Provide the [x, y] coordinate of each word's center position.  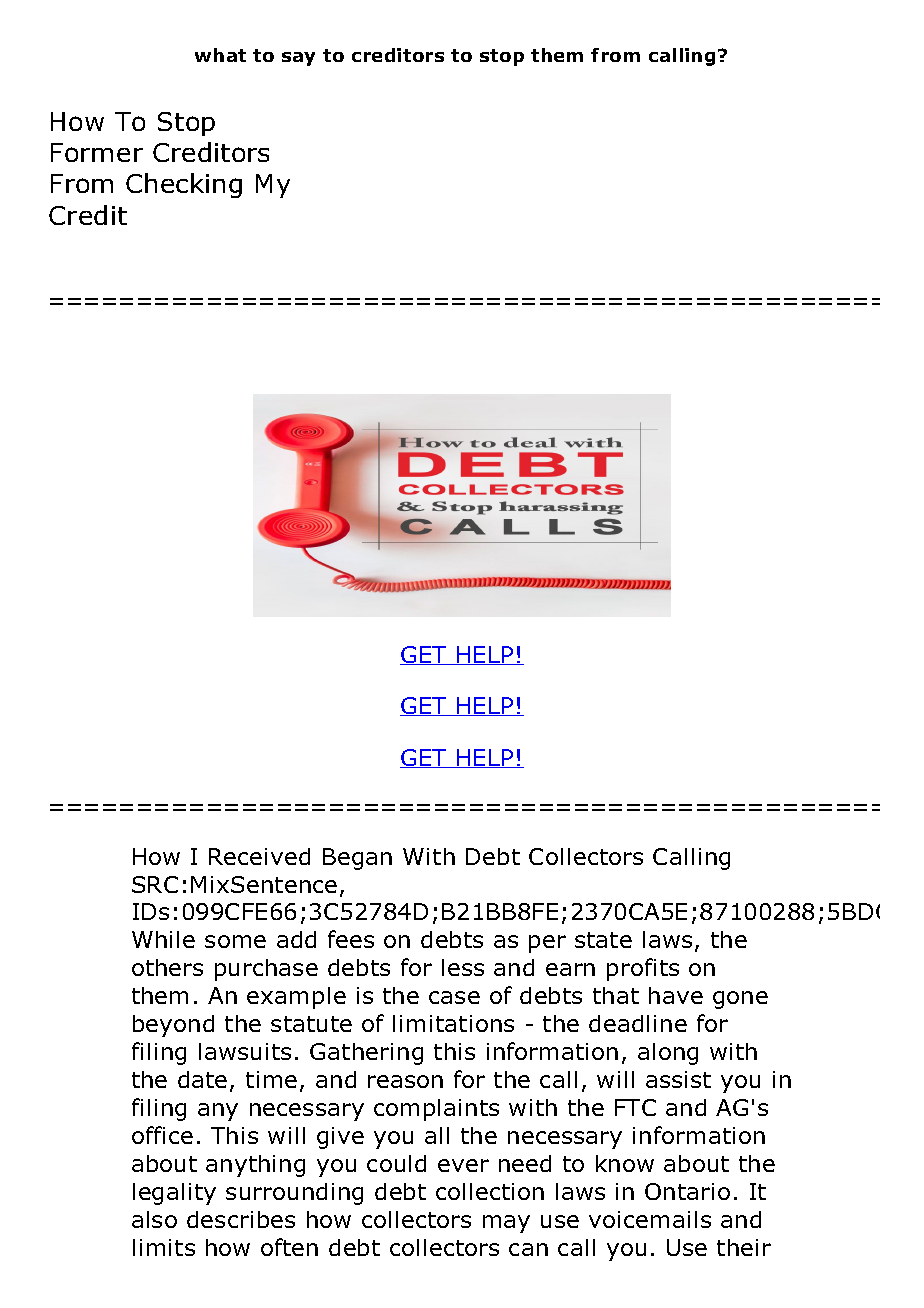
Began [357, 859]
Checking [184, 185]
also [154, 1219]
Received [259, 856]
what [220, 55]
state [603, 940]
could [396, 1163]
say [298, 59]
